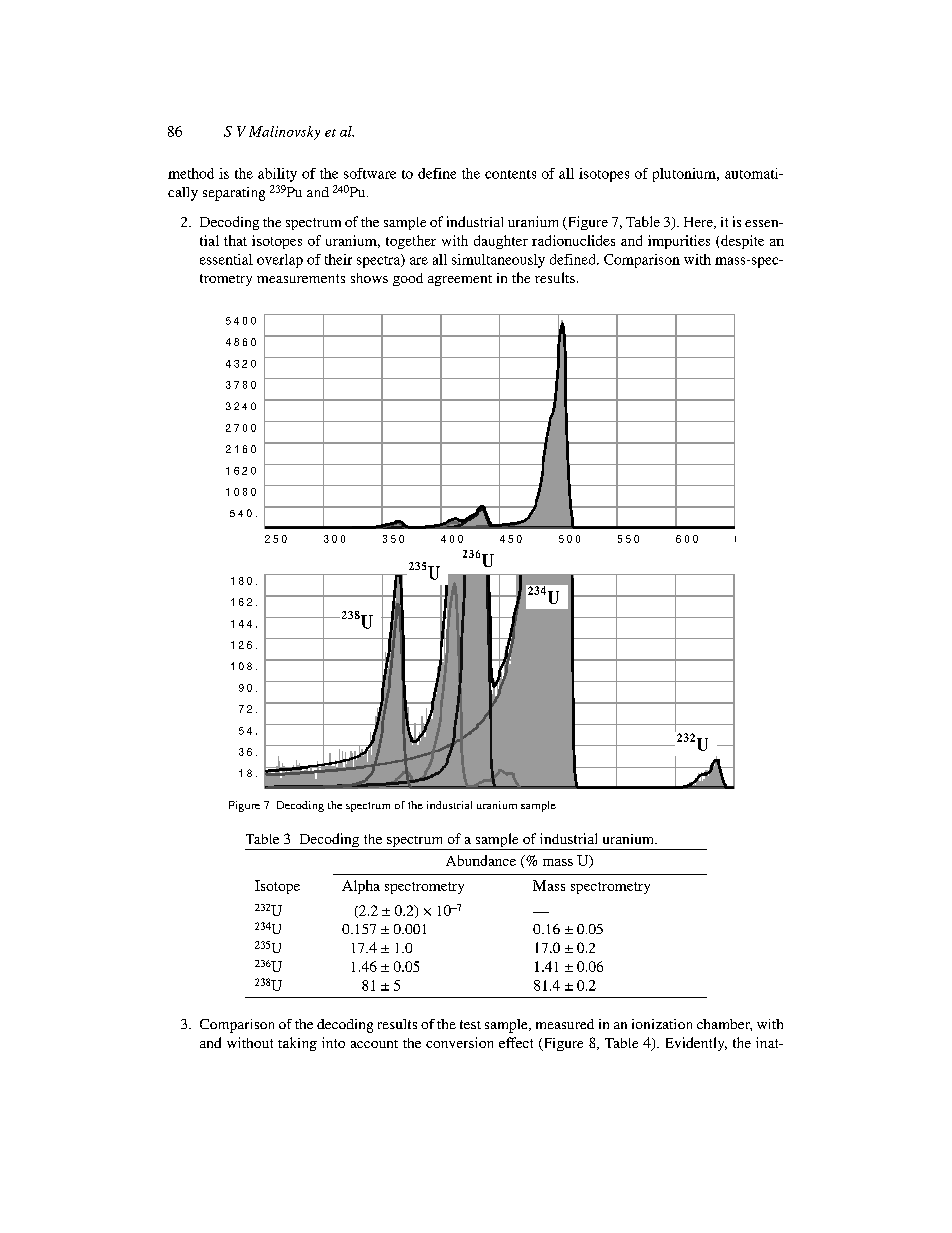 The image size is (952, 1233). I want to click on contents, so click(510, 174).
